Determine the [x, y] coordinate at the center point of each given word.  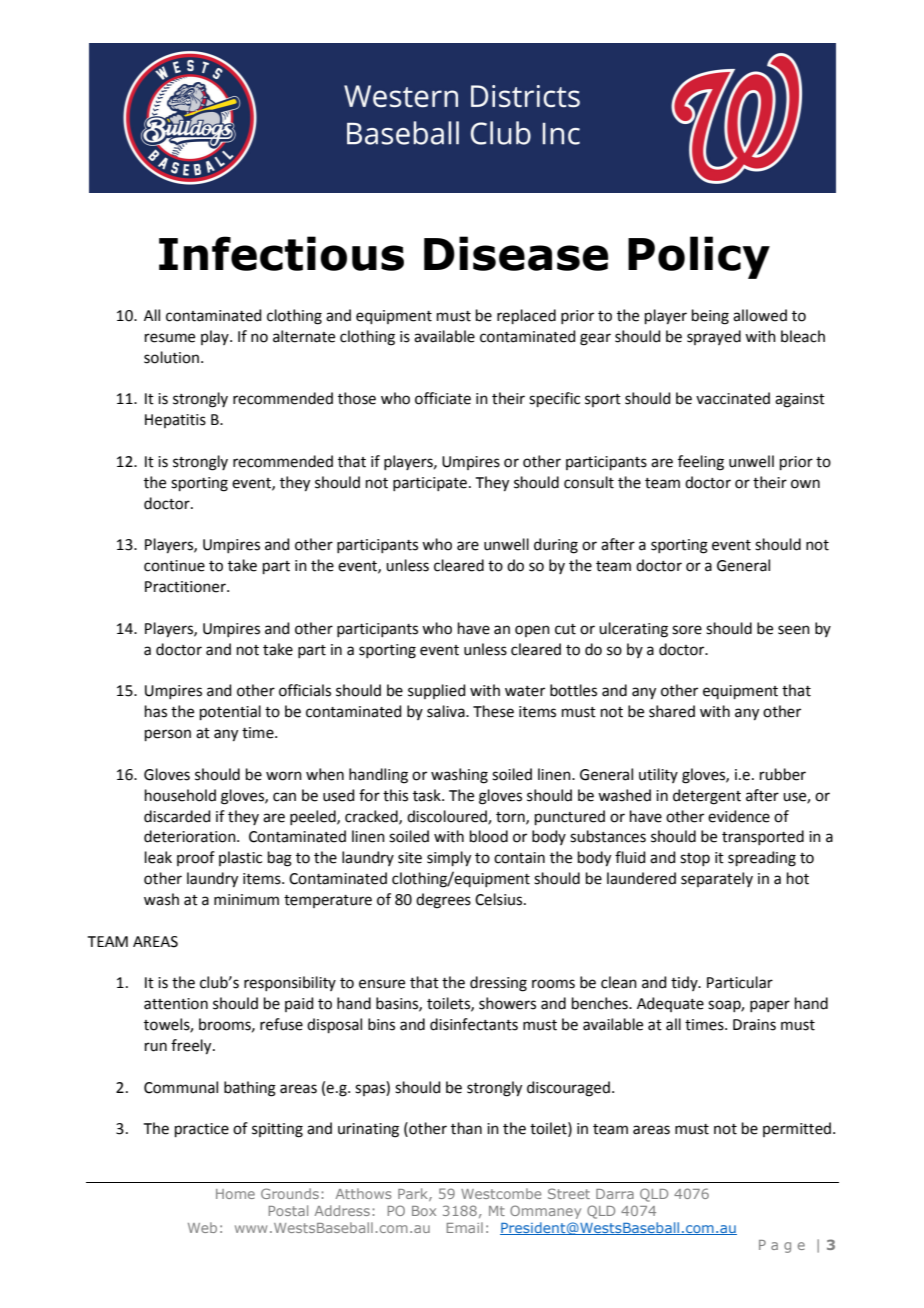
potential [230, 712]
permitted [797, 1129]
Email [465, 1227]
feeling [701, 463]
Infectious [281, 253]
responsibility [290, 983]
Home [235, 1194]
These [493, 711]
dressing [498, 984]
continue [174, 566]
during [556, 546]
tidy [685, 983]
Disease [516, 253]
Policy [699, 257]
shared [672, 711]
